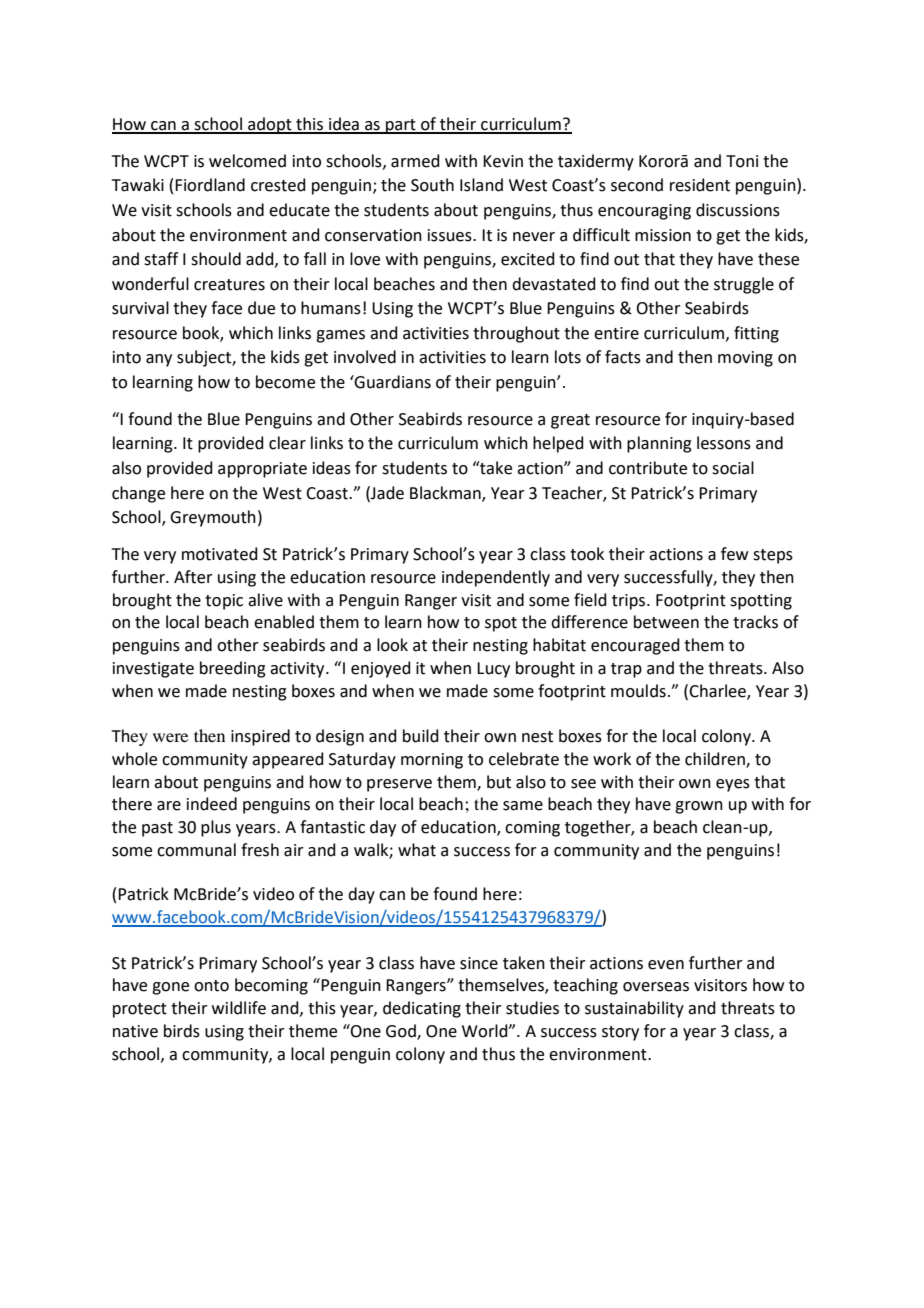 Image resolution: width=924 pixels, height=1308 pixels. I want to click on wildlife, so click(239, 1008).
